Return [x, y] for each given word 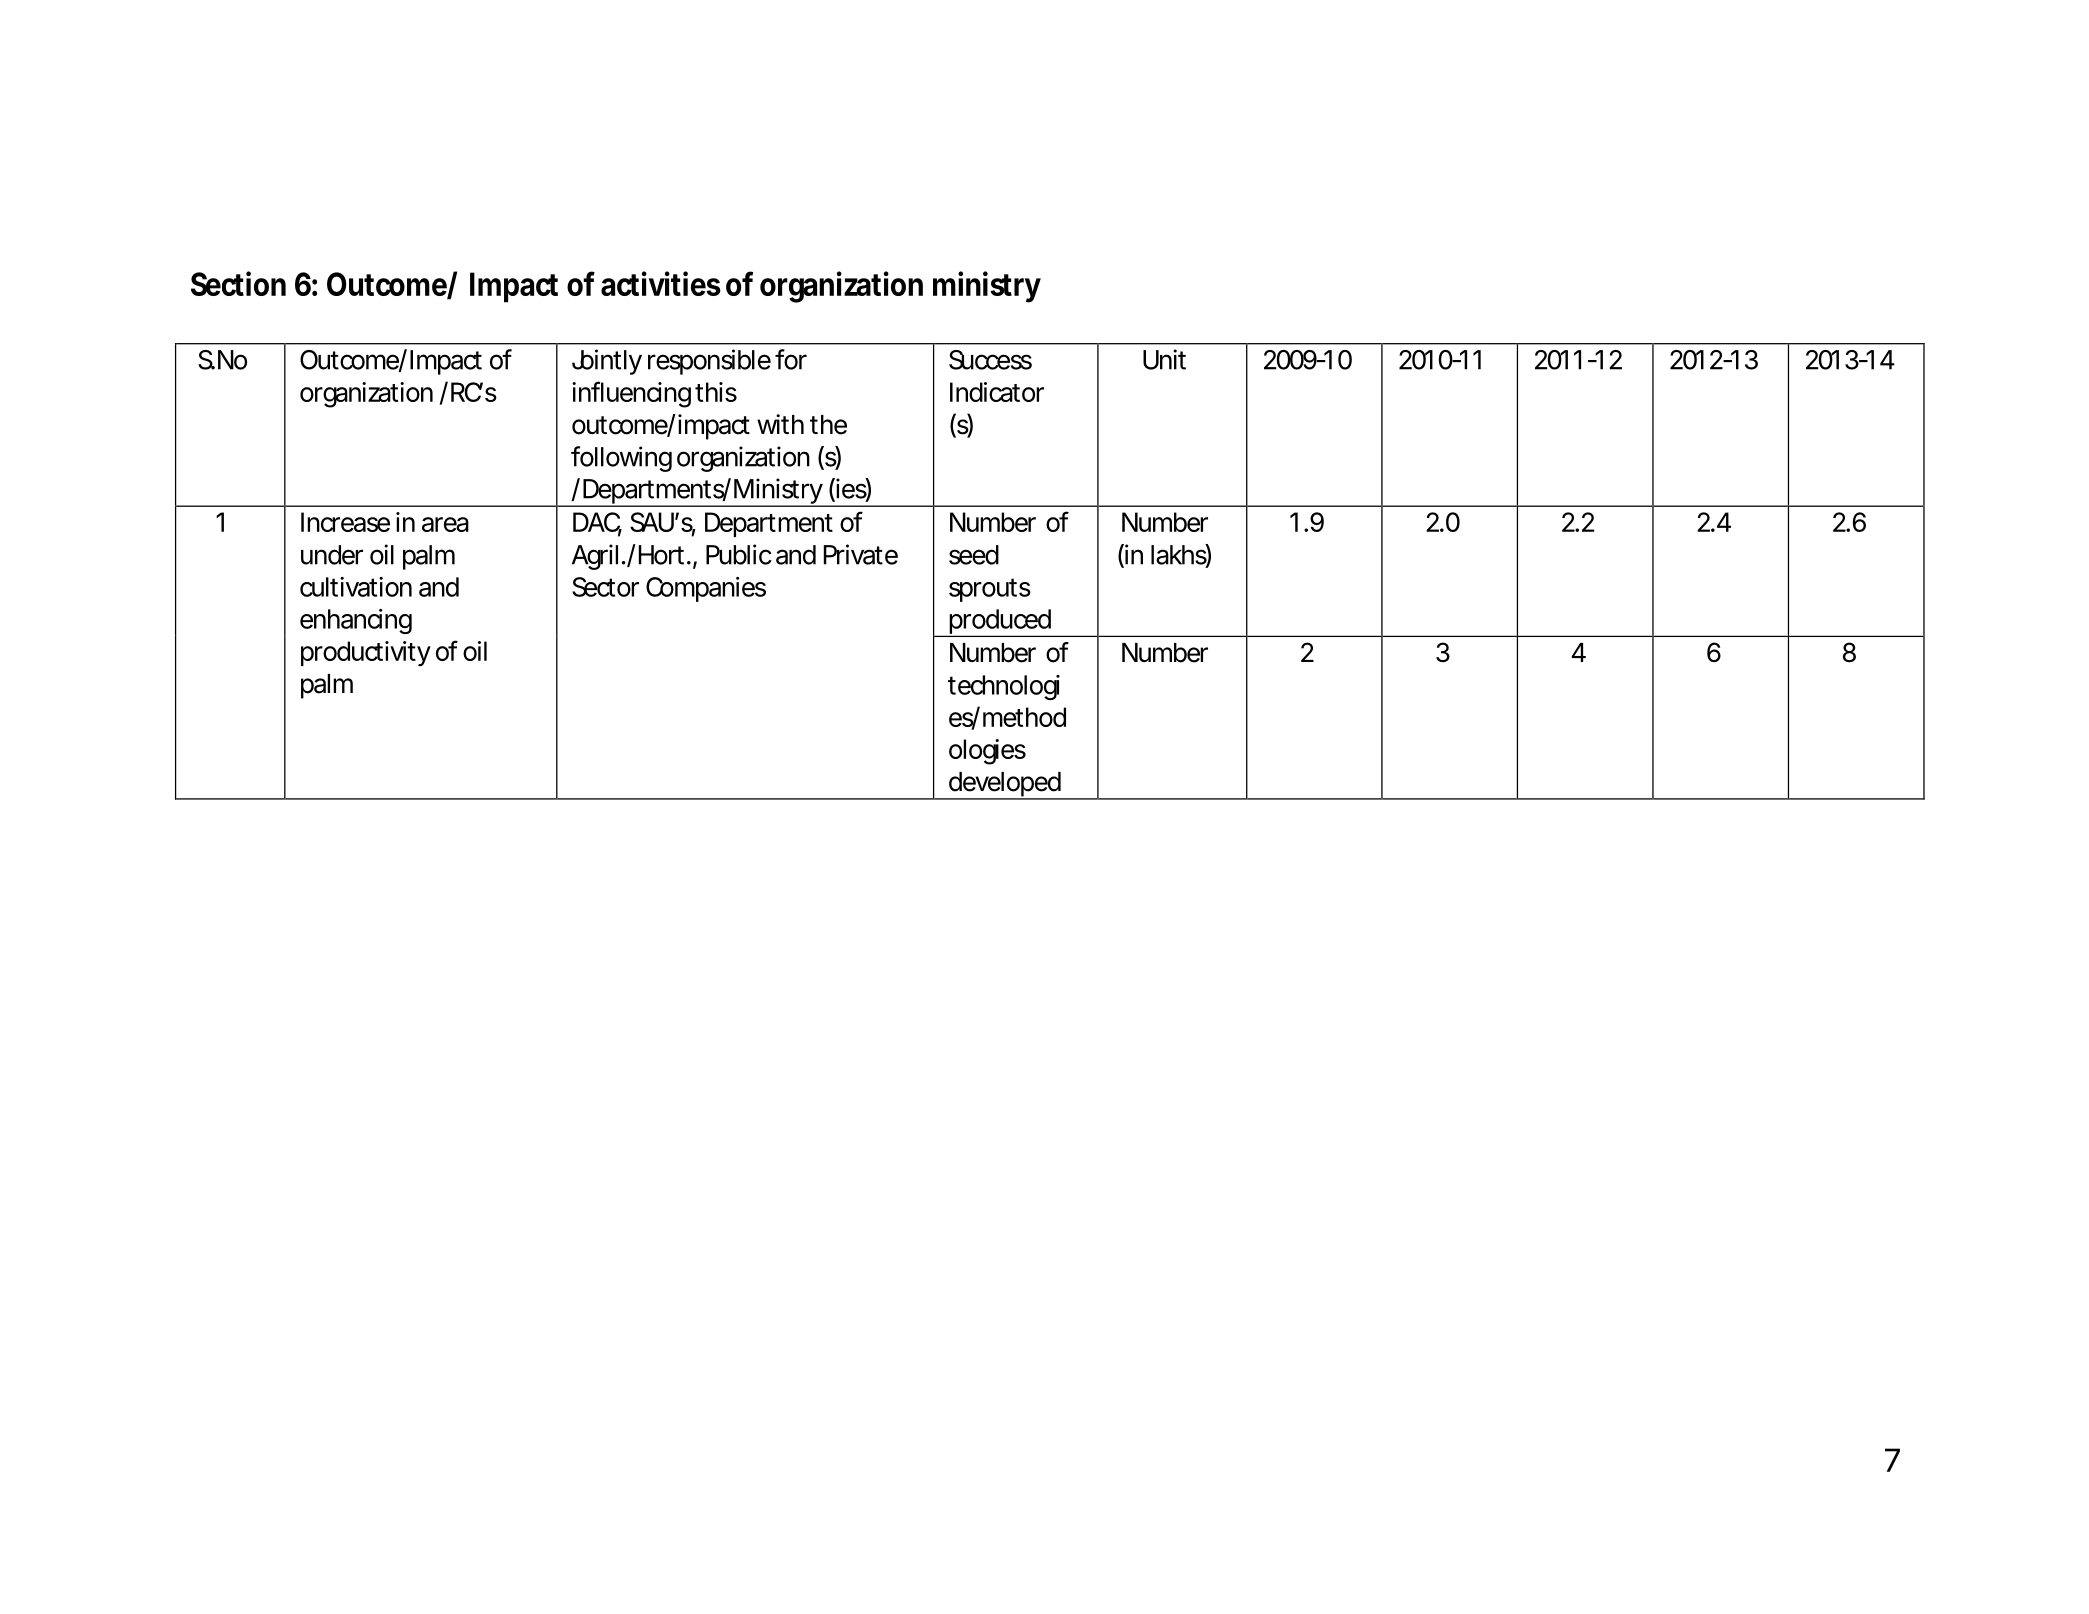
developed [1004, 785]
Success [990, 360]
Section [238, 283]
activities [661, 283]
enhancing [356, 621]
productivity [366, 653]
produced [999, 623]
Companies [706, 589]
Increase [345, 522]
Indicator [997, 392]
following [621, 459]
